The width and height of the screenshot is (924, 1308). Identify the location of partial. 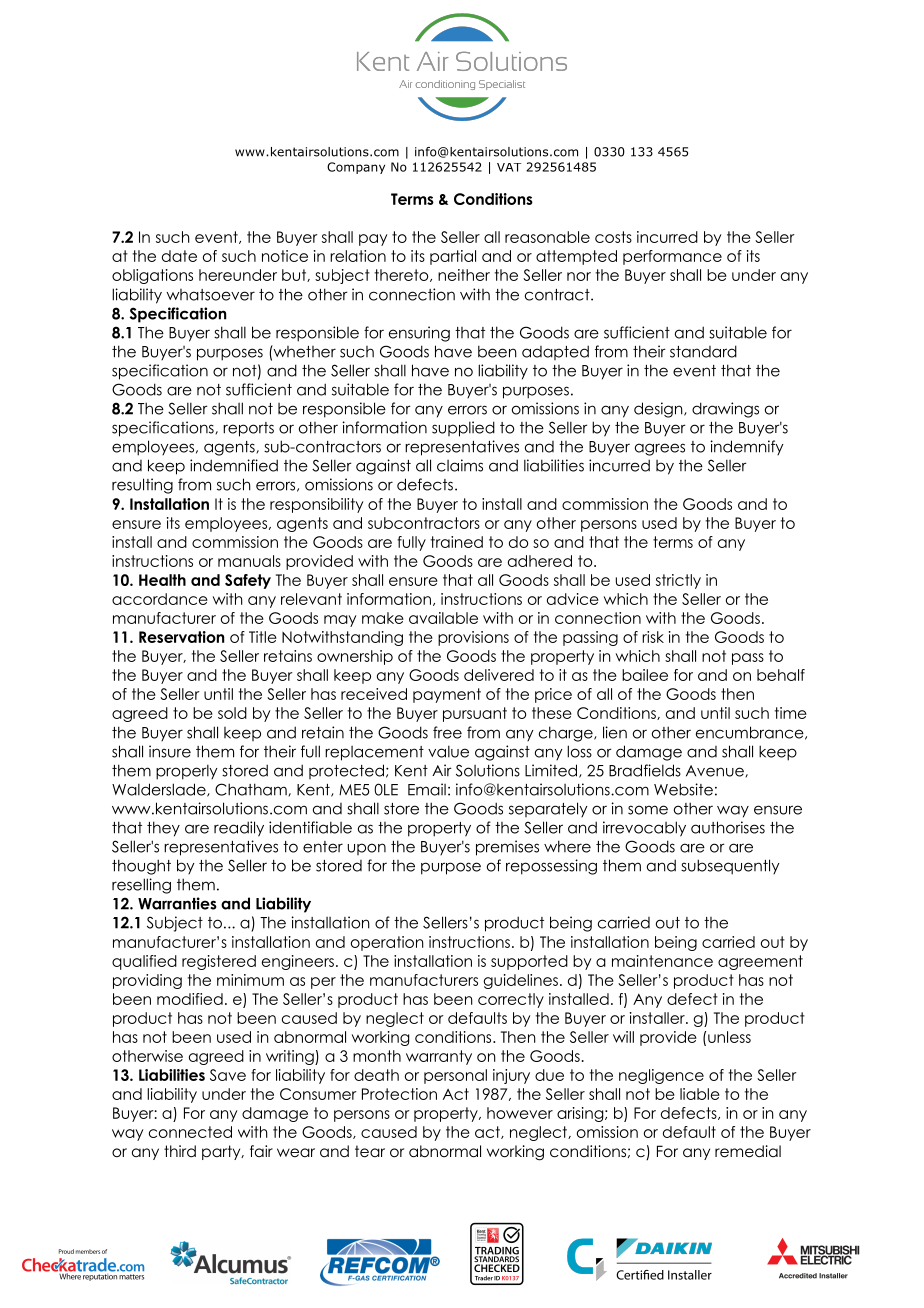
(453, 257).
